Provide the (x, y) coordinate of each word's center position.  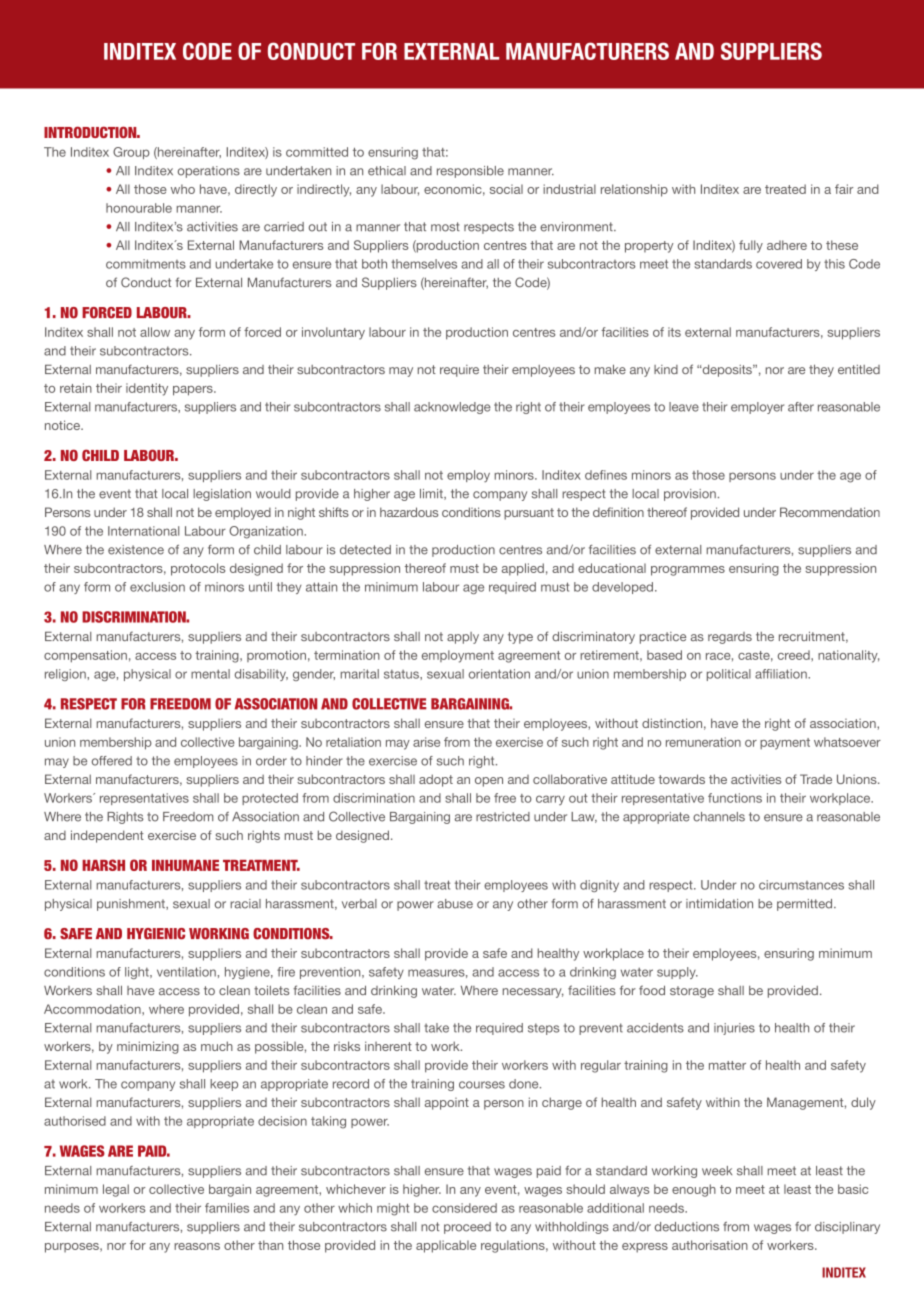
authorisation (710, 1245)
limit (432, 494)
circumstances (801, 885)
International (143, 531)
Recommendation (830, 512)
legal (116, 1190)
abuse (455, 904)
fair (844, 189)
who (183, 189)
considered (464, 1208)
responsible (470, 172)
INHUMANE (185, 865)
